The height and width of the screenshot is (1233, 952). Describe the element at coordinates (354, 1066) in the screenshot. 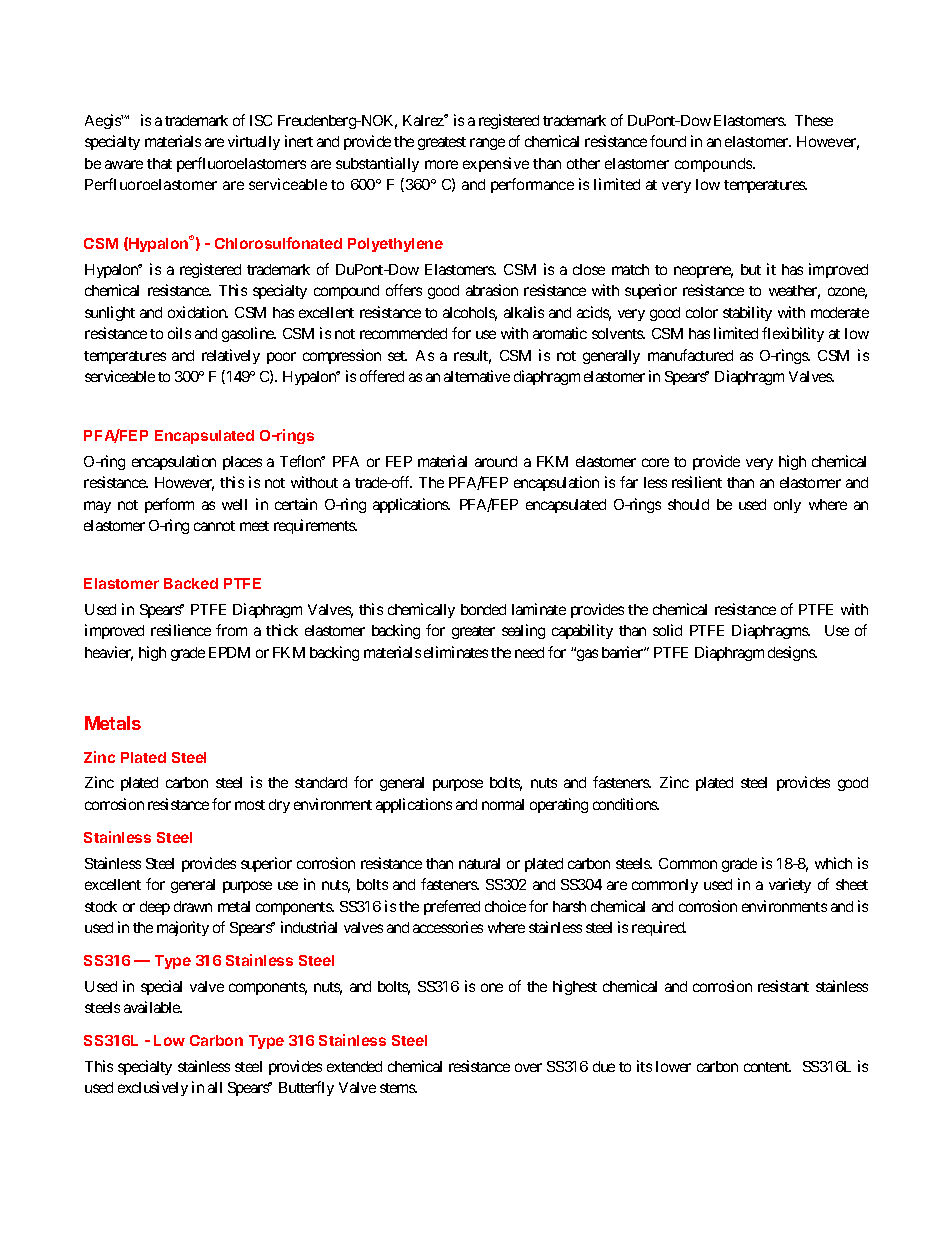

I see `extended` at that location.
